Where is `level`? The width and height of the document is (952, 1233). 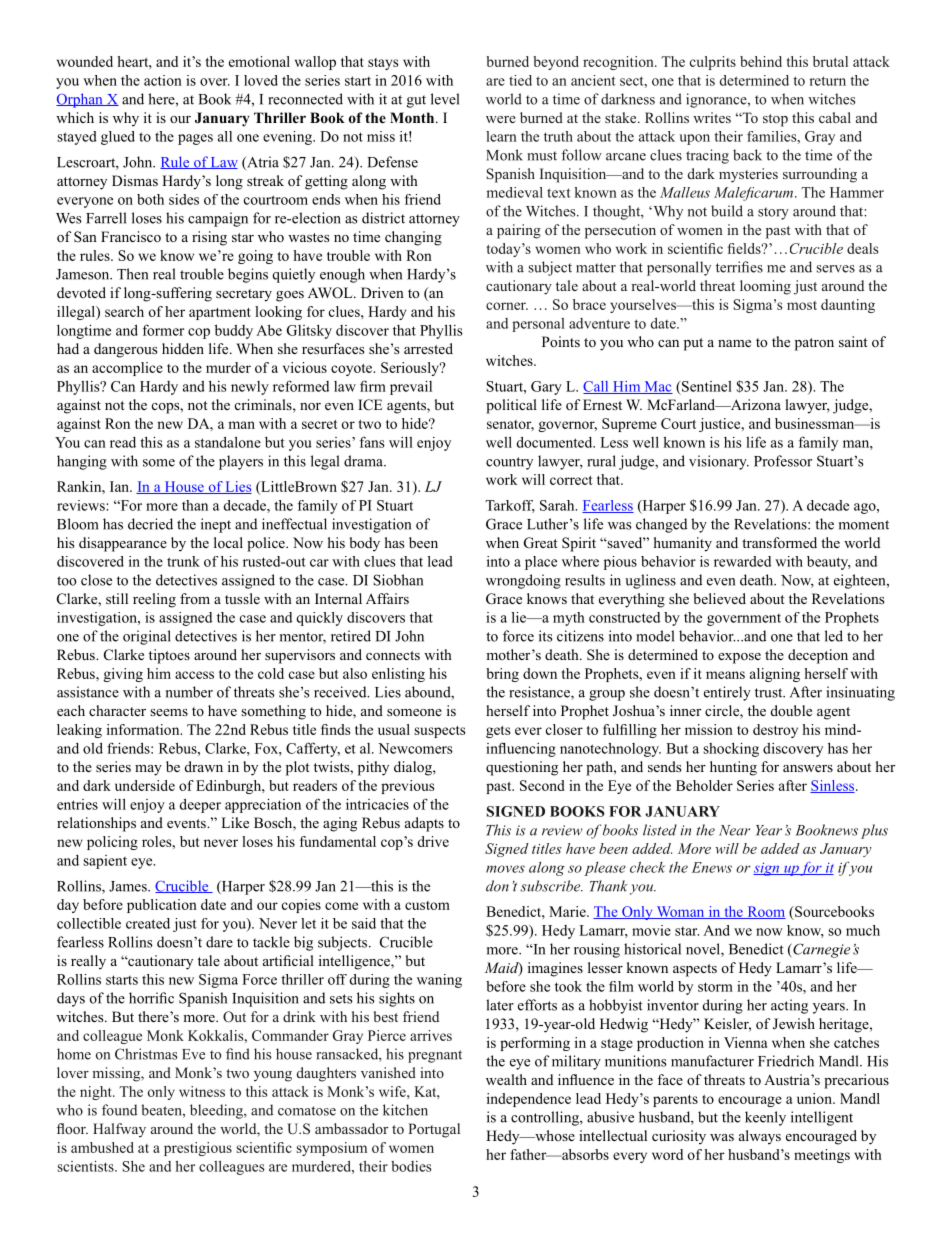
level is located at coordinates (445, 99).
